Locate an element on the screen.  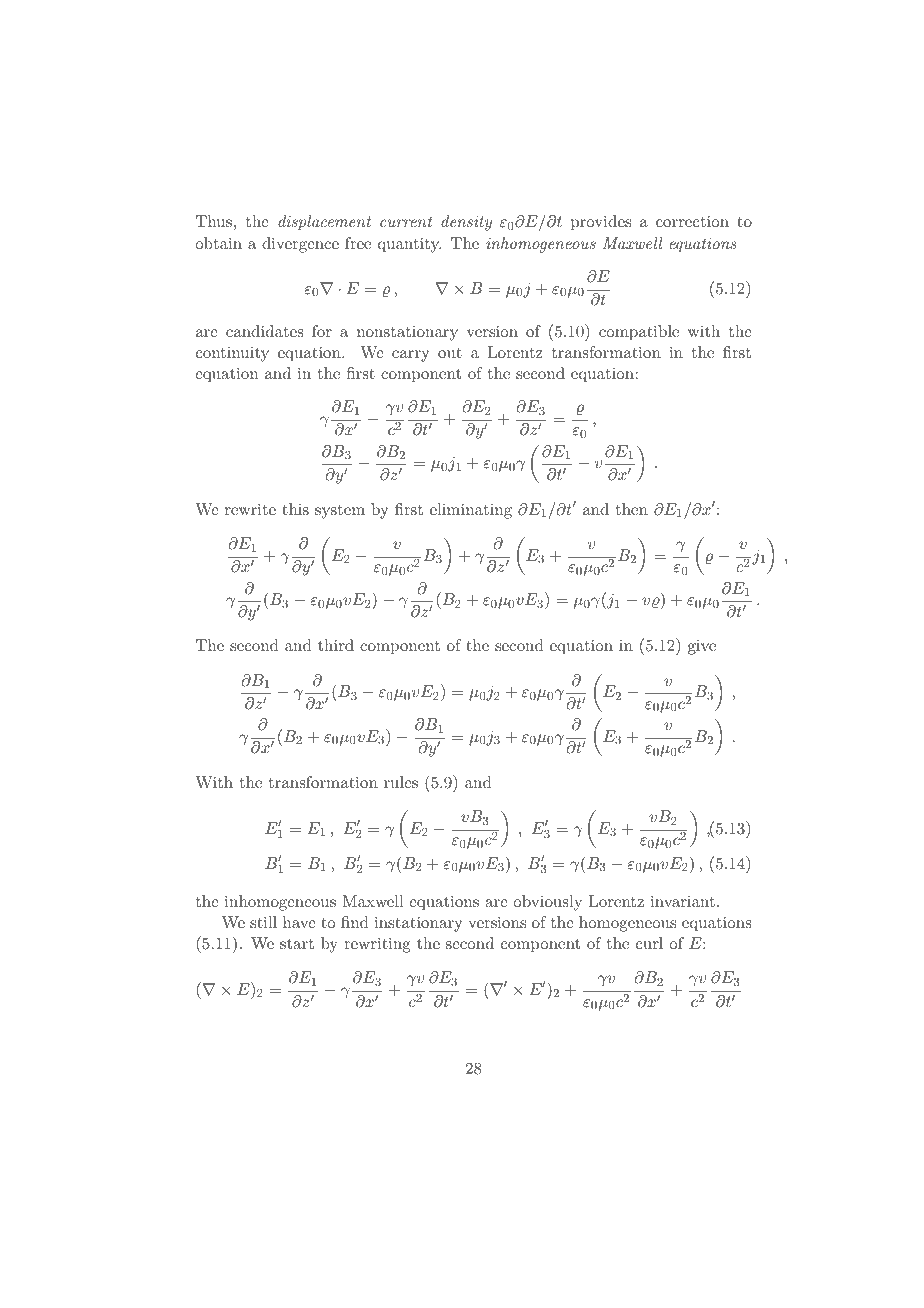
density is located at coordinates (466, 223).
